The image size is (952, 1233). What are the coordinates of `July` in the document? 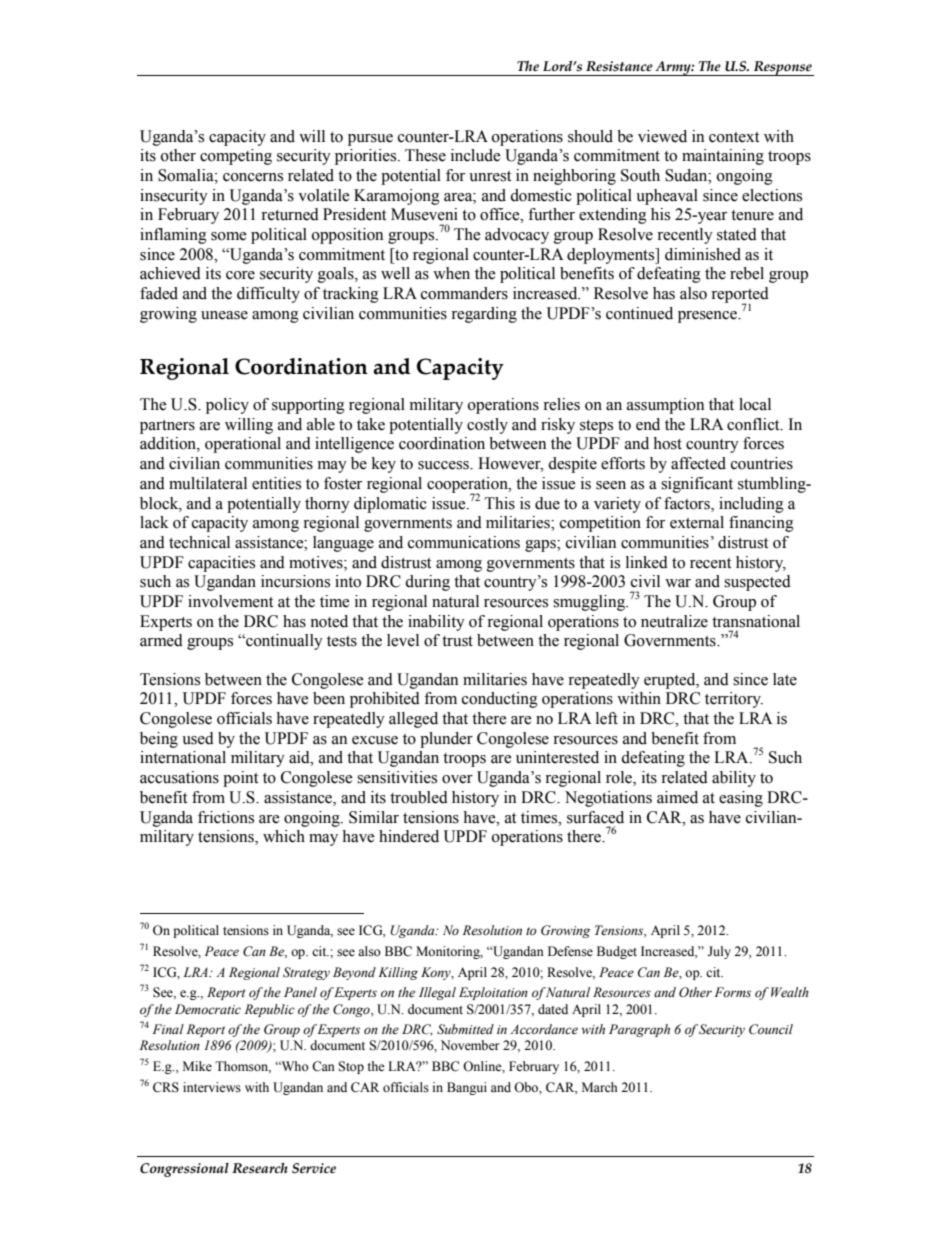 It's located at (719, 952).
